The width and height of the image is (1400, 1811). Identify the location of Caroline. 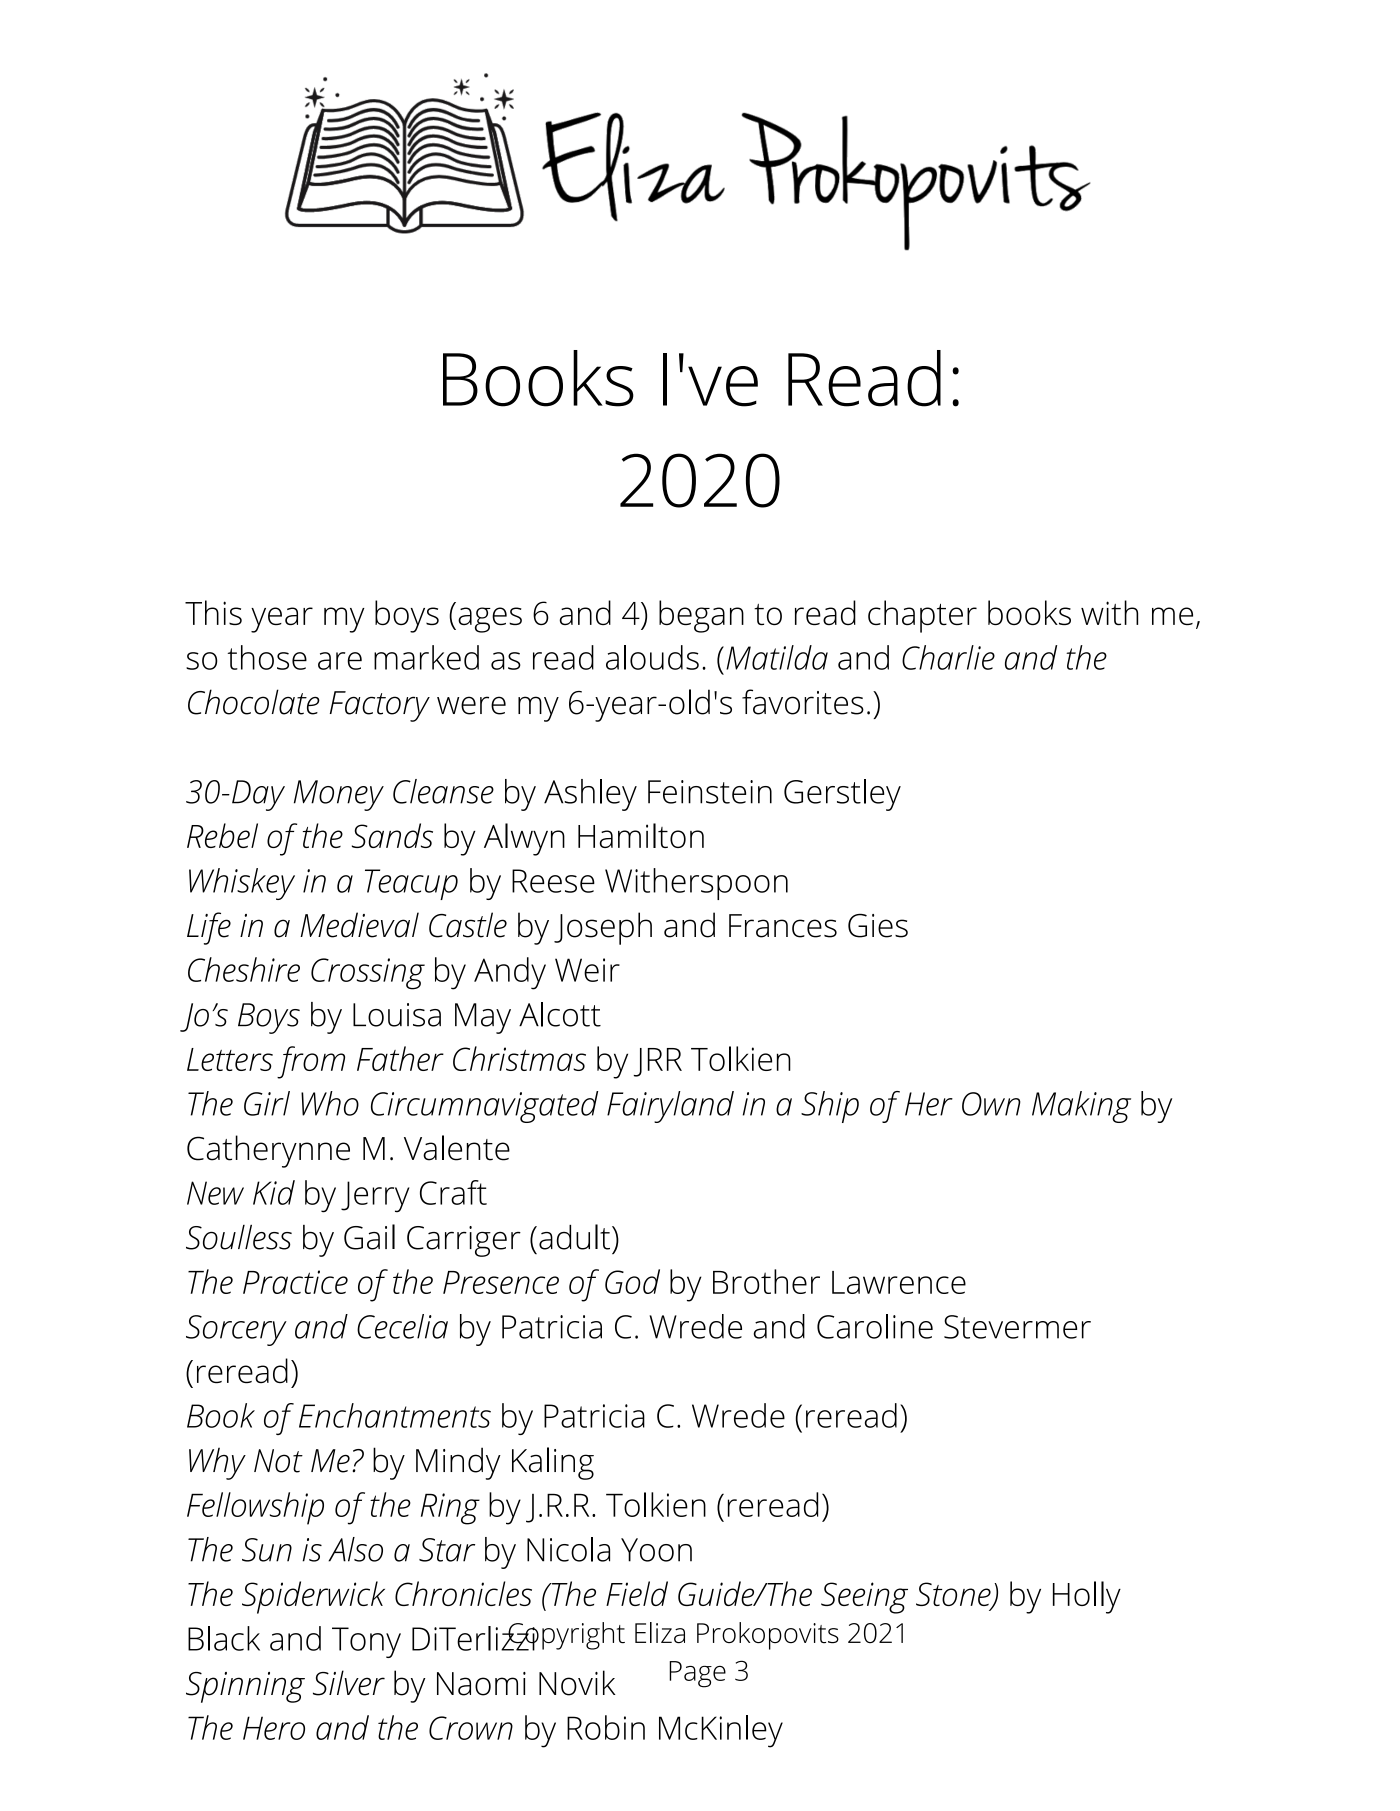
(875, 1326).
